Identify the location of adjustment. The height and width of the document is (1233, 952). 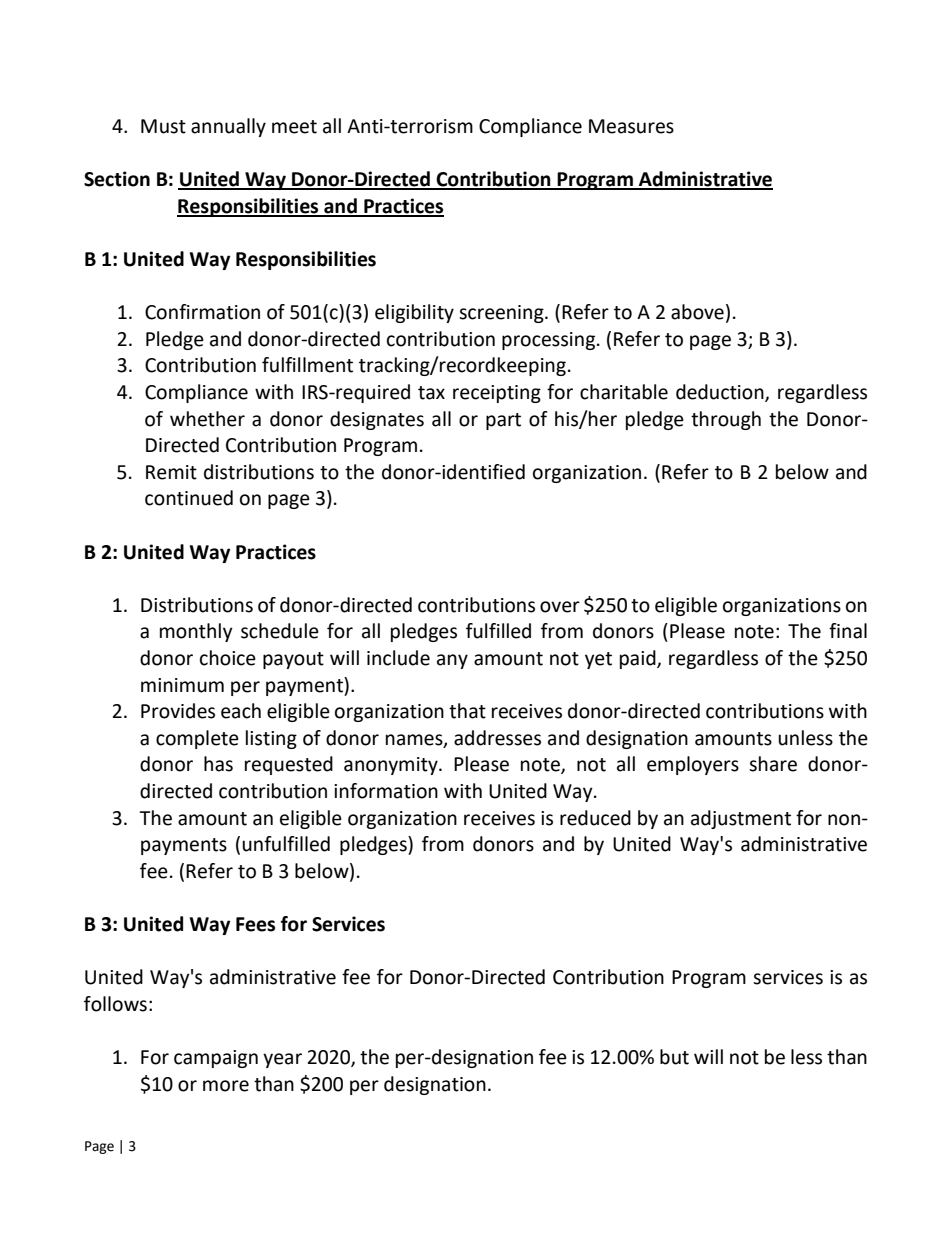
(741, 819).
